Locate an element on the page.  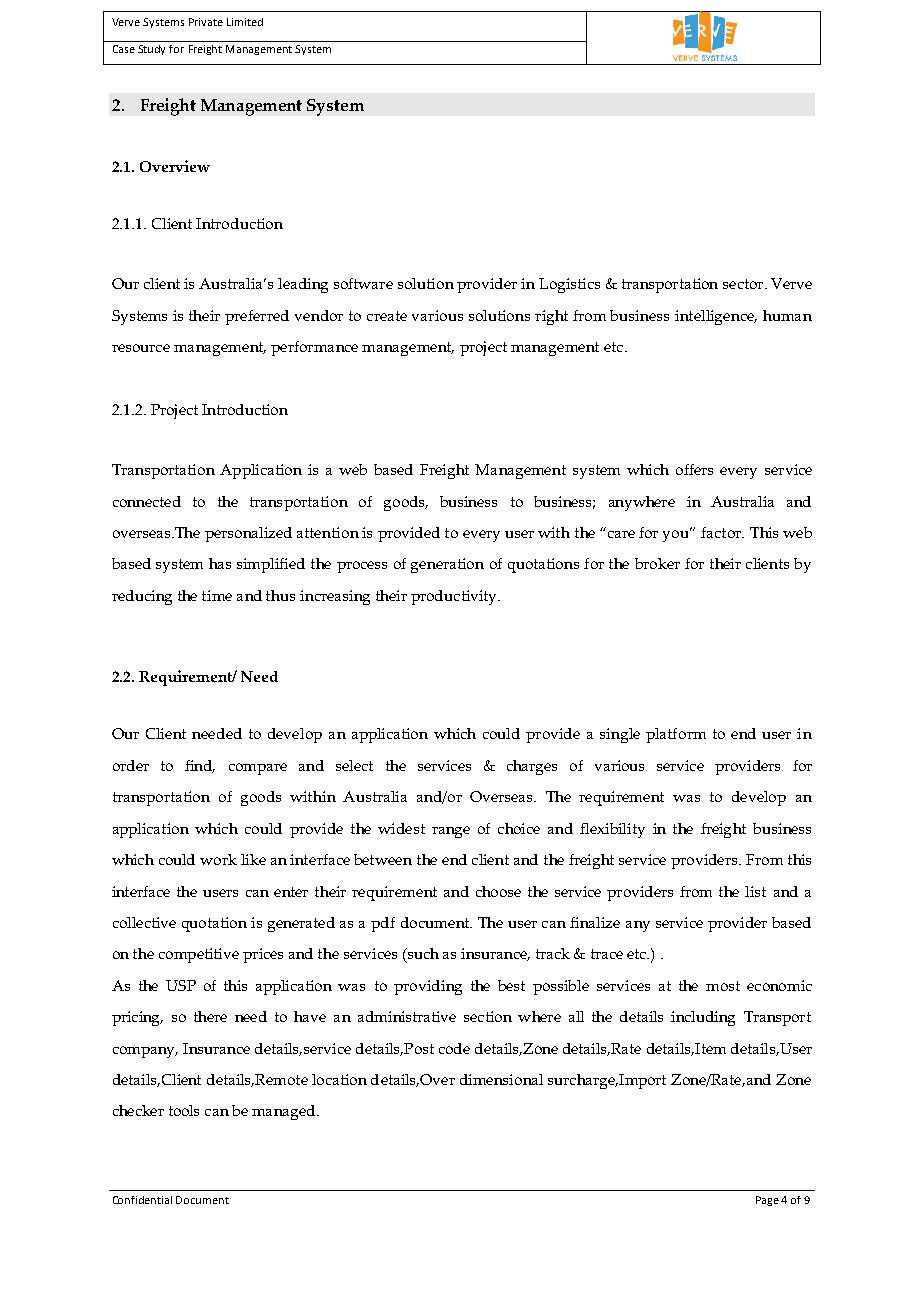
broker is located at coordinates (657, 563).
